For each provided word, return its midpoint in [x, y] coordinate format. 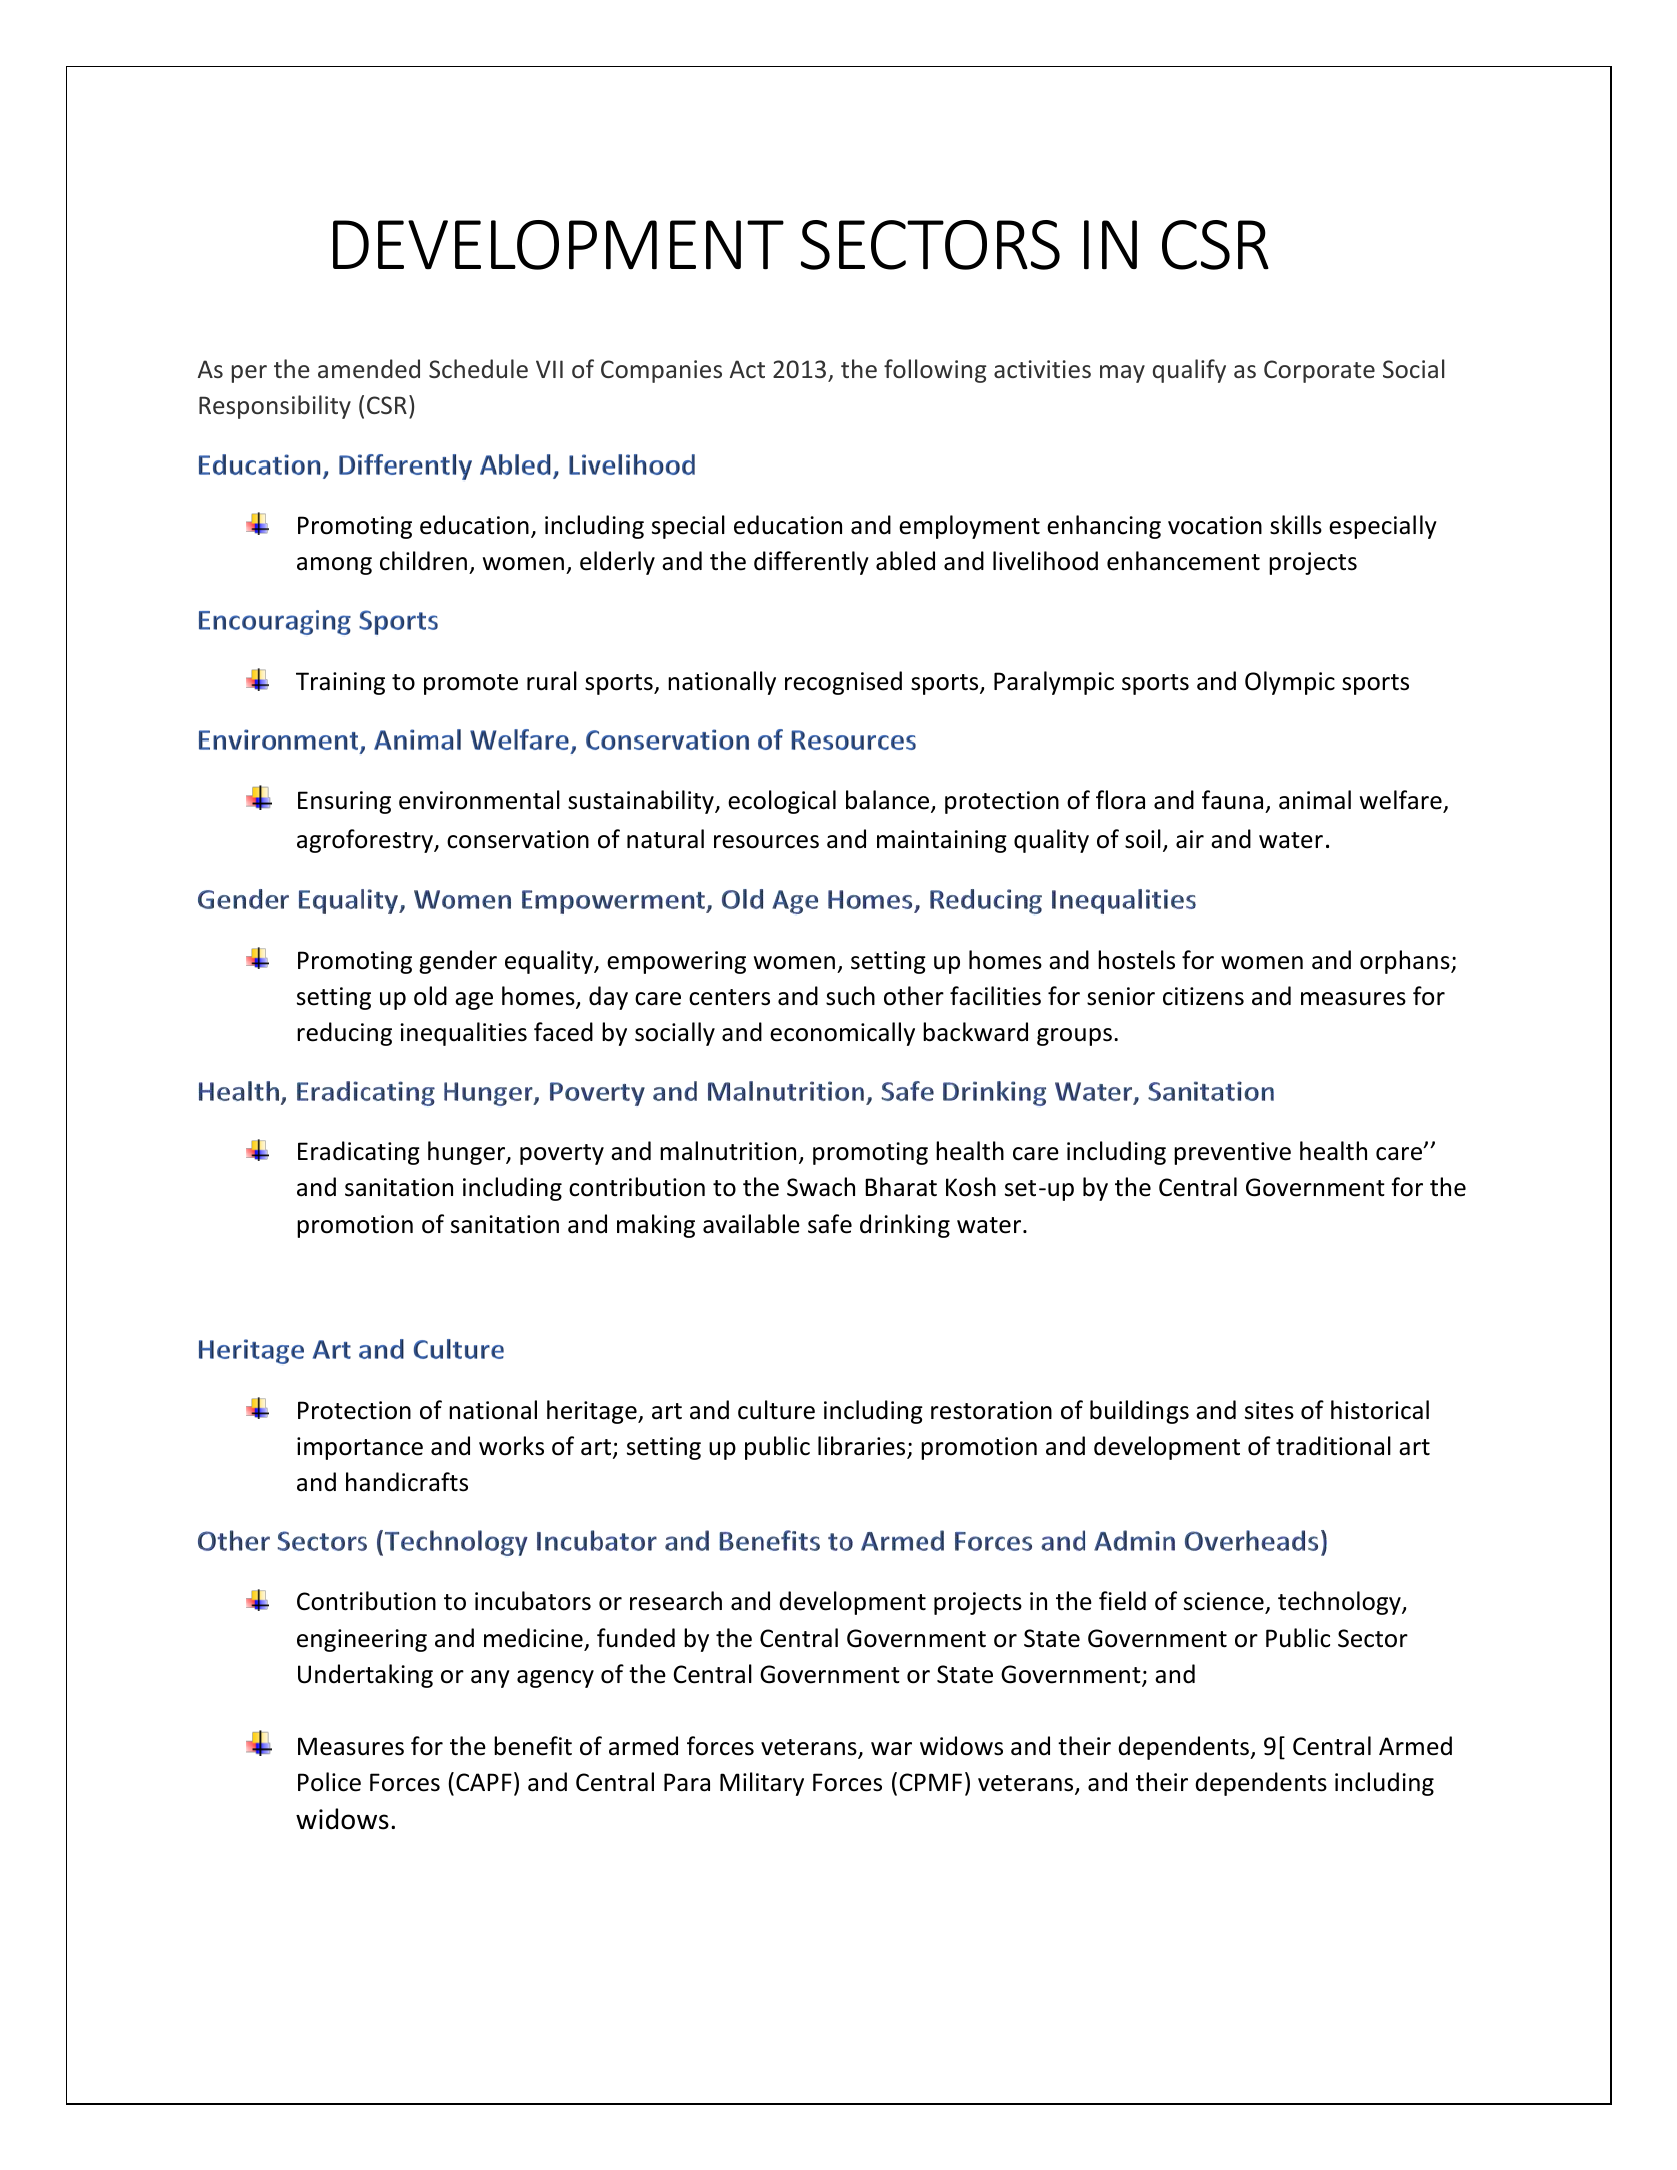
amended [369, 368]
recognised [843, 683]
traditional [1333, 1446]
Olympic [1290, 683]
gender [458, 962]
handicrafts [407, 1482]
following [935, 371]
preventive [1232, 1153]
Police [329, 1782]
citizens [1203, 996]
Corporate [1319, 371]
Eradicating [359, 1153]
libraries [863, 1447]
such [850, 996]
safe [830, 1224]
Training [340, 683]
